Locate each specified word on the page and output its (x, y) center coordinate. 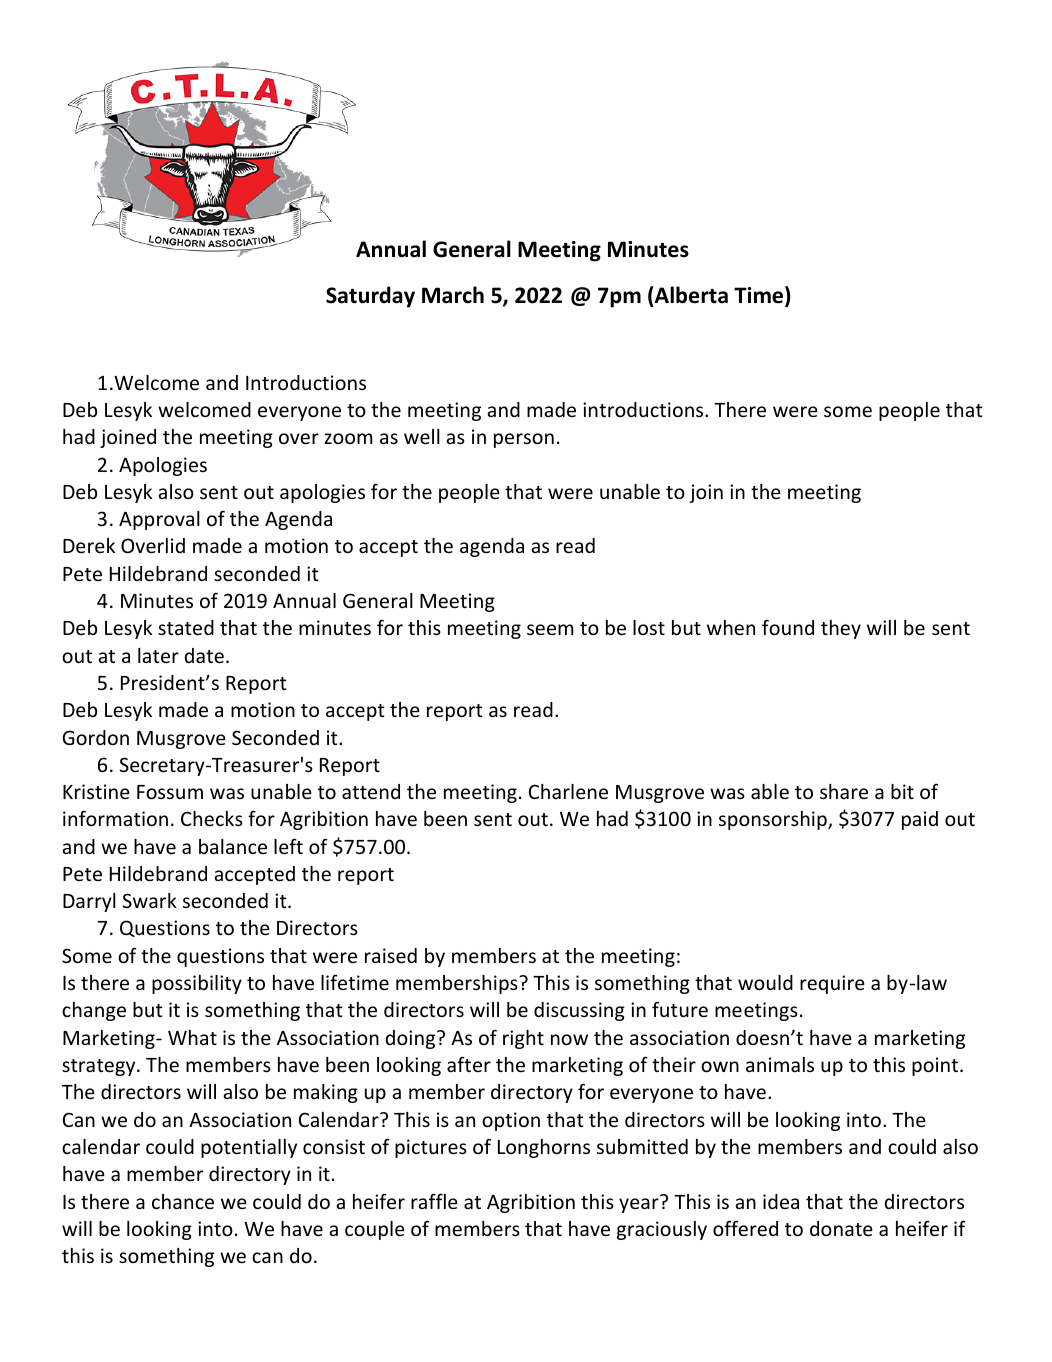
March (453, 295)
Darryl (89, 902)
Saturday (370, 297)
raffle (434, 1201)
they (841, 629)
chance (183, 1201)
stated (186, 627)
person (524, 440)
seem (550, 629)
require (832, 984)
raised (391, 955)
